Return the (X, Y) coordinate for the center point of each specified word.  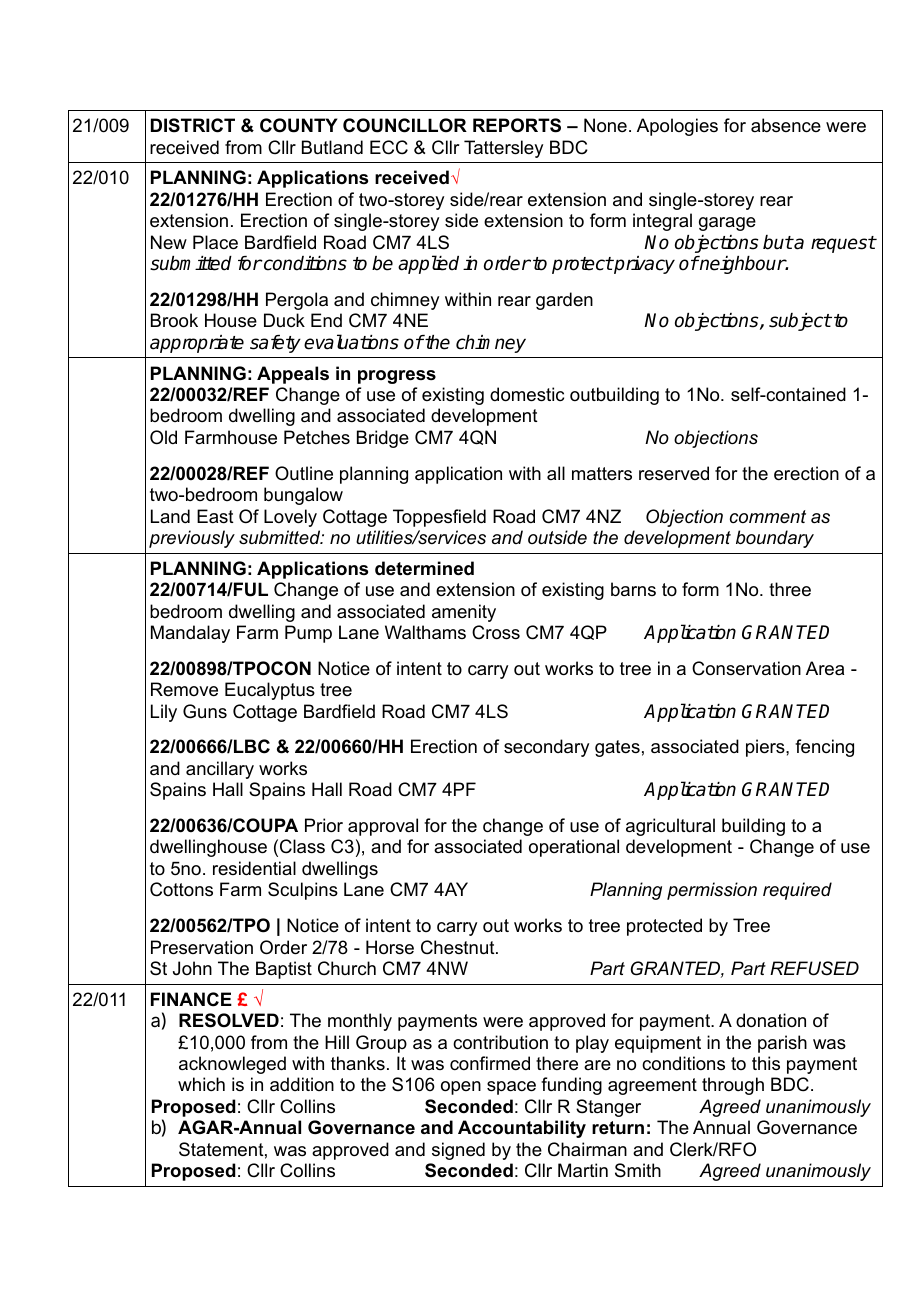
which (201, 1084)
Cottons (181, 889)
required (797, 891)
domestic (527, 394)
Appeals (293, 375)
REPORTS (517, 125)
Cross (496, 632)
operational (574, 848)
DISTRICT (193, 125)
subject (800, 322)
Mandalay (190, 634)
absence (786, 125)
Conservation (746, 668)
